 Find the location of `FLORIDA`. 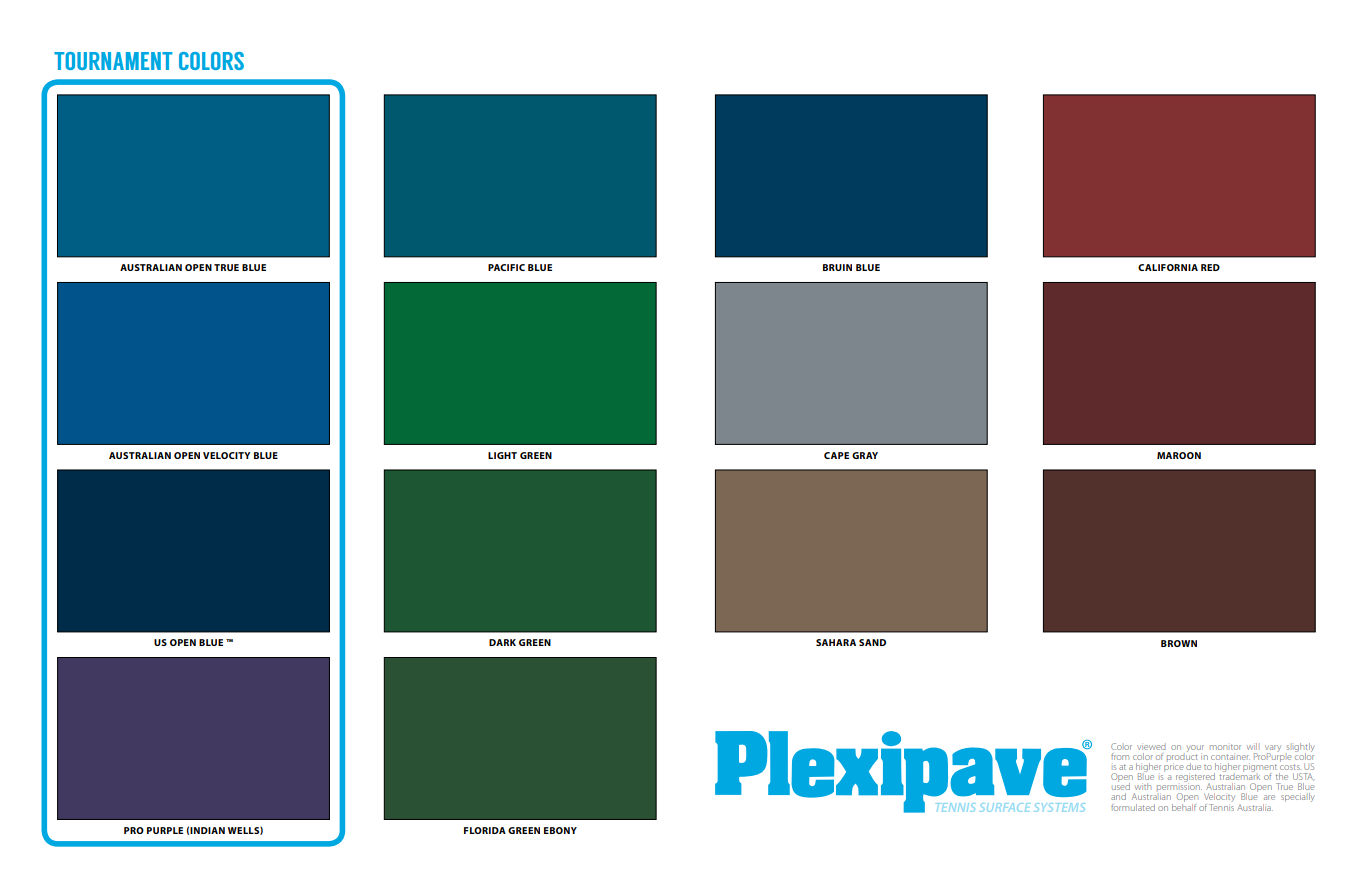

FLORIDA is located at coordinates (485, 830).
